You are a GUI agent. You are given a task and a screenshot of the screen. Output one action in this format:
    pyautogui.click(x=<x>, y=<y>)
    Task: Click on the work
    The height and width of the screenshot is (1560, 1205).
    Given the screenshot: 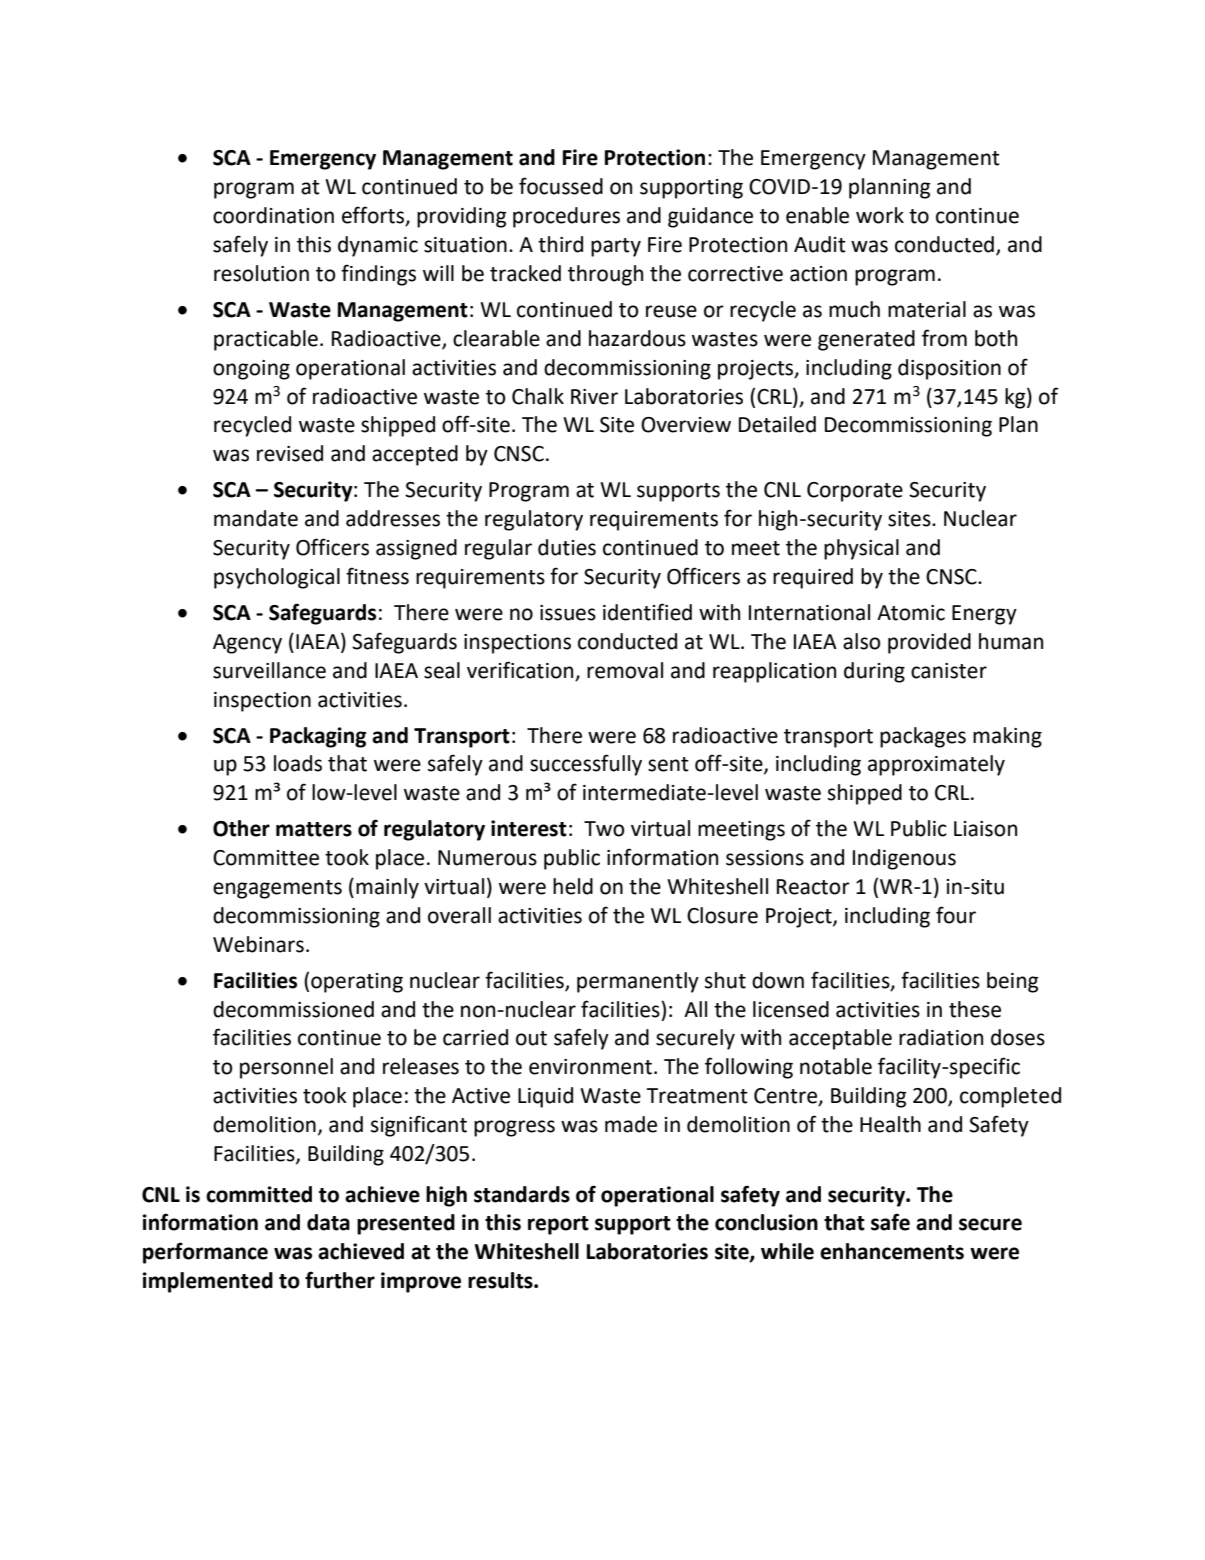 What is the action you would take?
    pyautogui.click(x=880, y=215)
